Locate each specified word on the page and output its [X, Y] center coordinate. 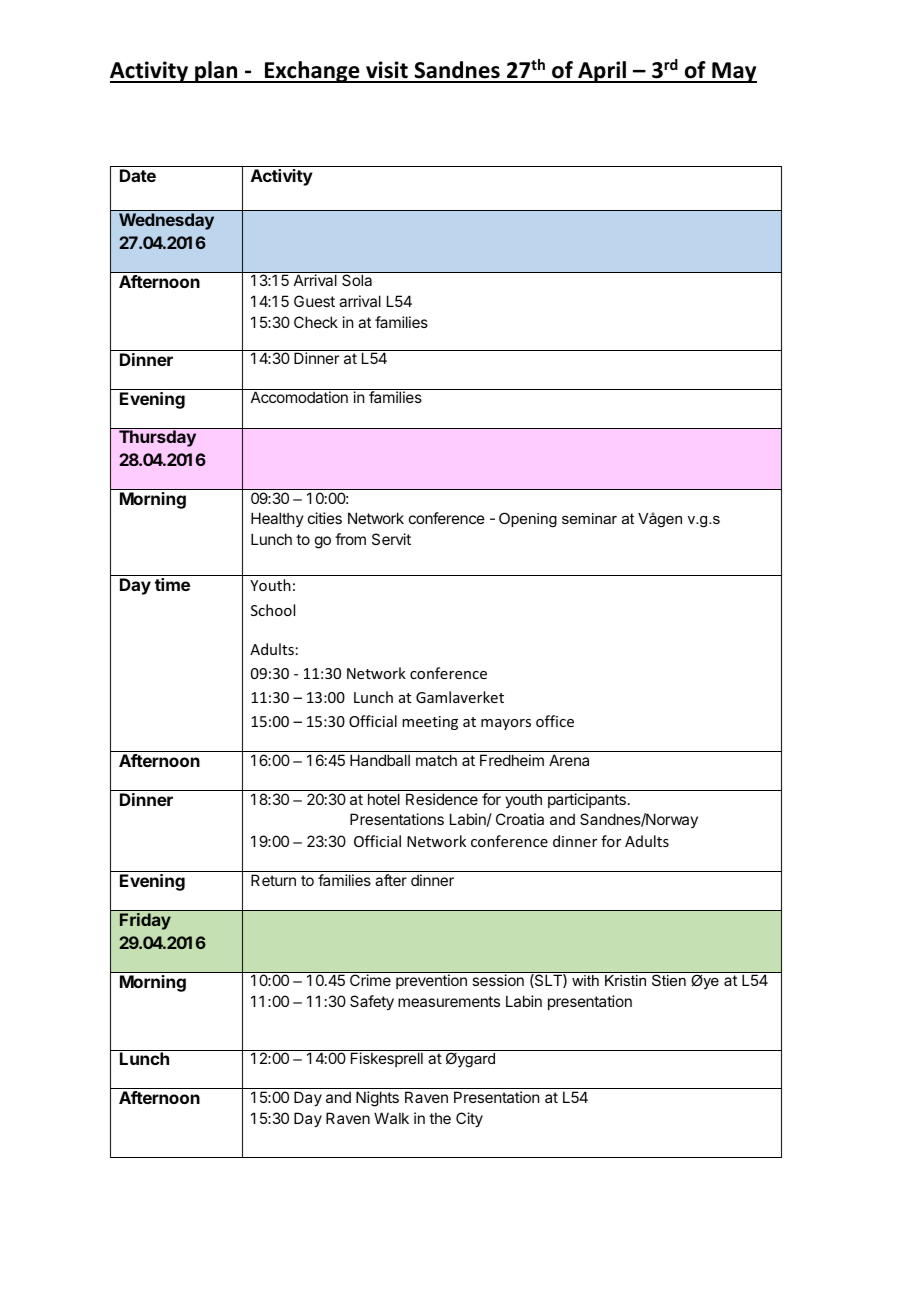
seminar [589, 518]
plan [216, 72]
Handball [380, 760]
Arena [569, 760]
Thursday [157, 438]
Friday [145, 921]
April [602, 72]
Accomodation [299, 397]
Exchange [312, 72]
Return [273, 880]
